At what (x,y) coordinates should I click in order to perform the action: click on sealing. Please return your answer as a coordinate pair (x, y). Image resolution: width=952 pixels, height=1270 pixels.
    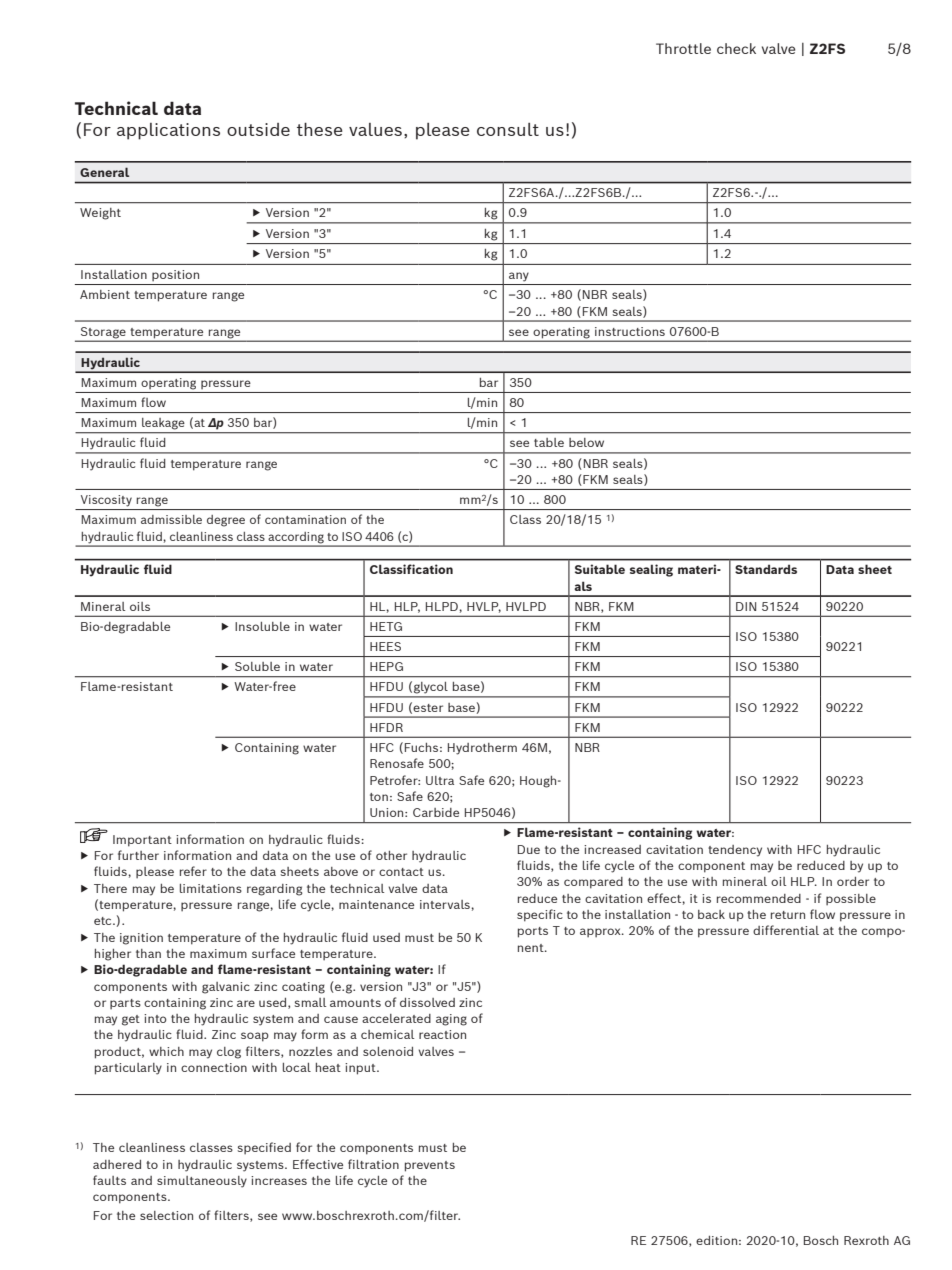
    Looking at the image, I should click on (651, 570).
